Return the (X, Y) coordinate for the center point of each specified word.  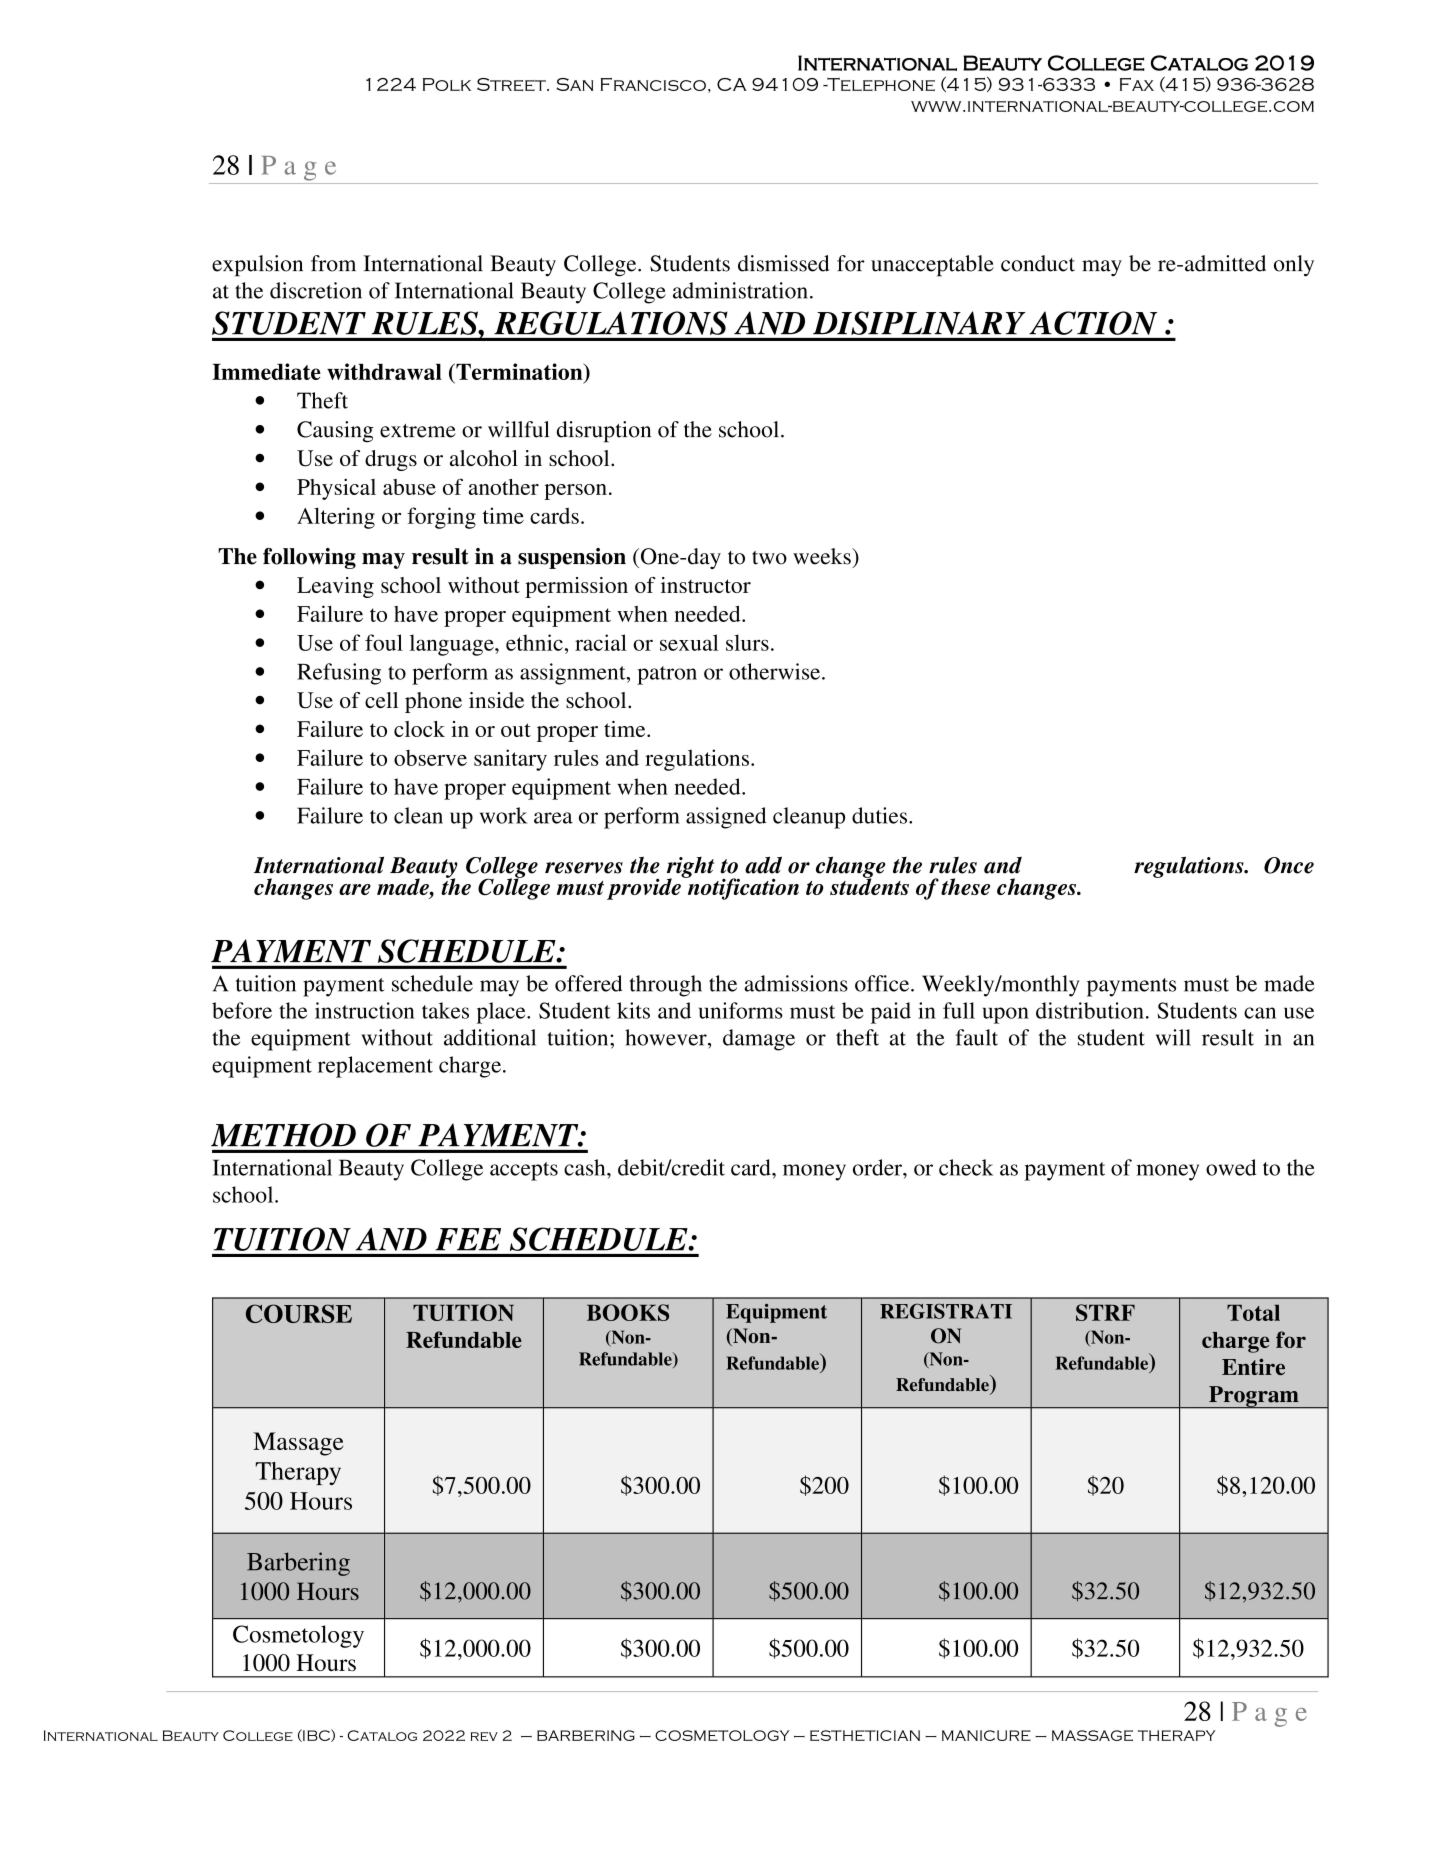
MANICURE (986, 1735)
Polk (447, 84)
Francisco (653, 84)
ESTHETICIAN (865, 1735)
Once (1289, 865)
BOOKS (628, 1312)
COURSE (299, 1313)
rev (484, 1736)
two (769, 558)
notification (742, 888)
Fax (1137, 84)
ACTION (1093, 323)
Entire (1253, 1366)
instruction (365, 1010)
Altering (336, 518)
